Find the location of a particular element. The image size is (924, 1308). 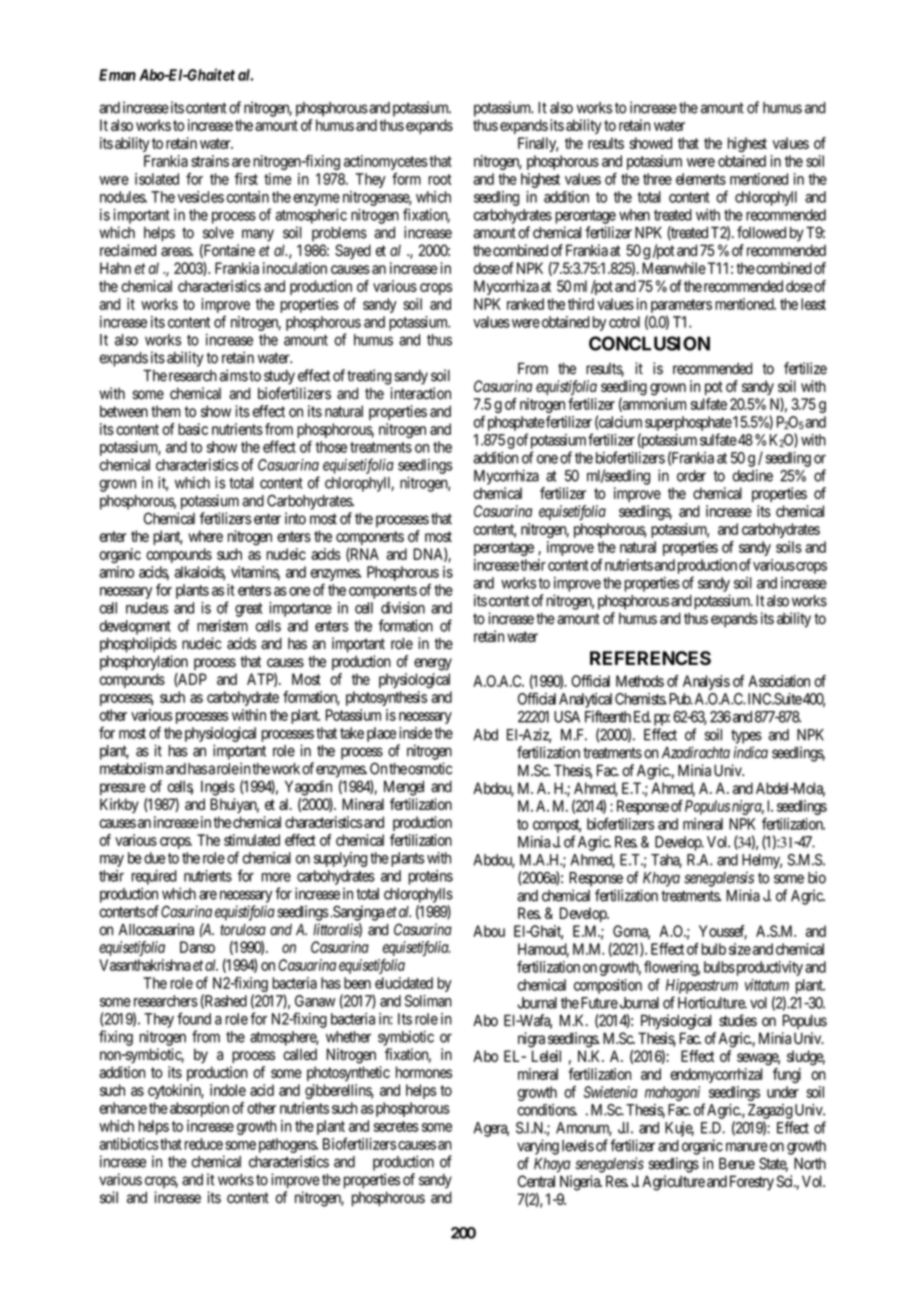

elements is located at coordinates (701, 179).
